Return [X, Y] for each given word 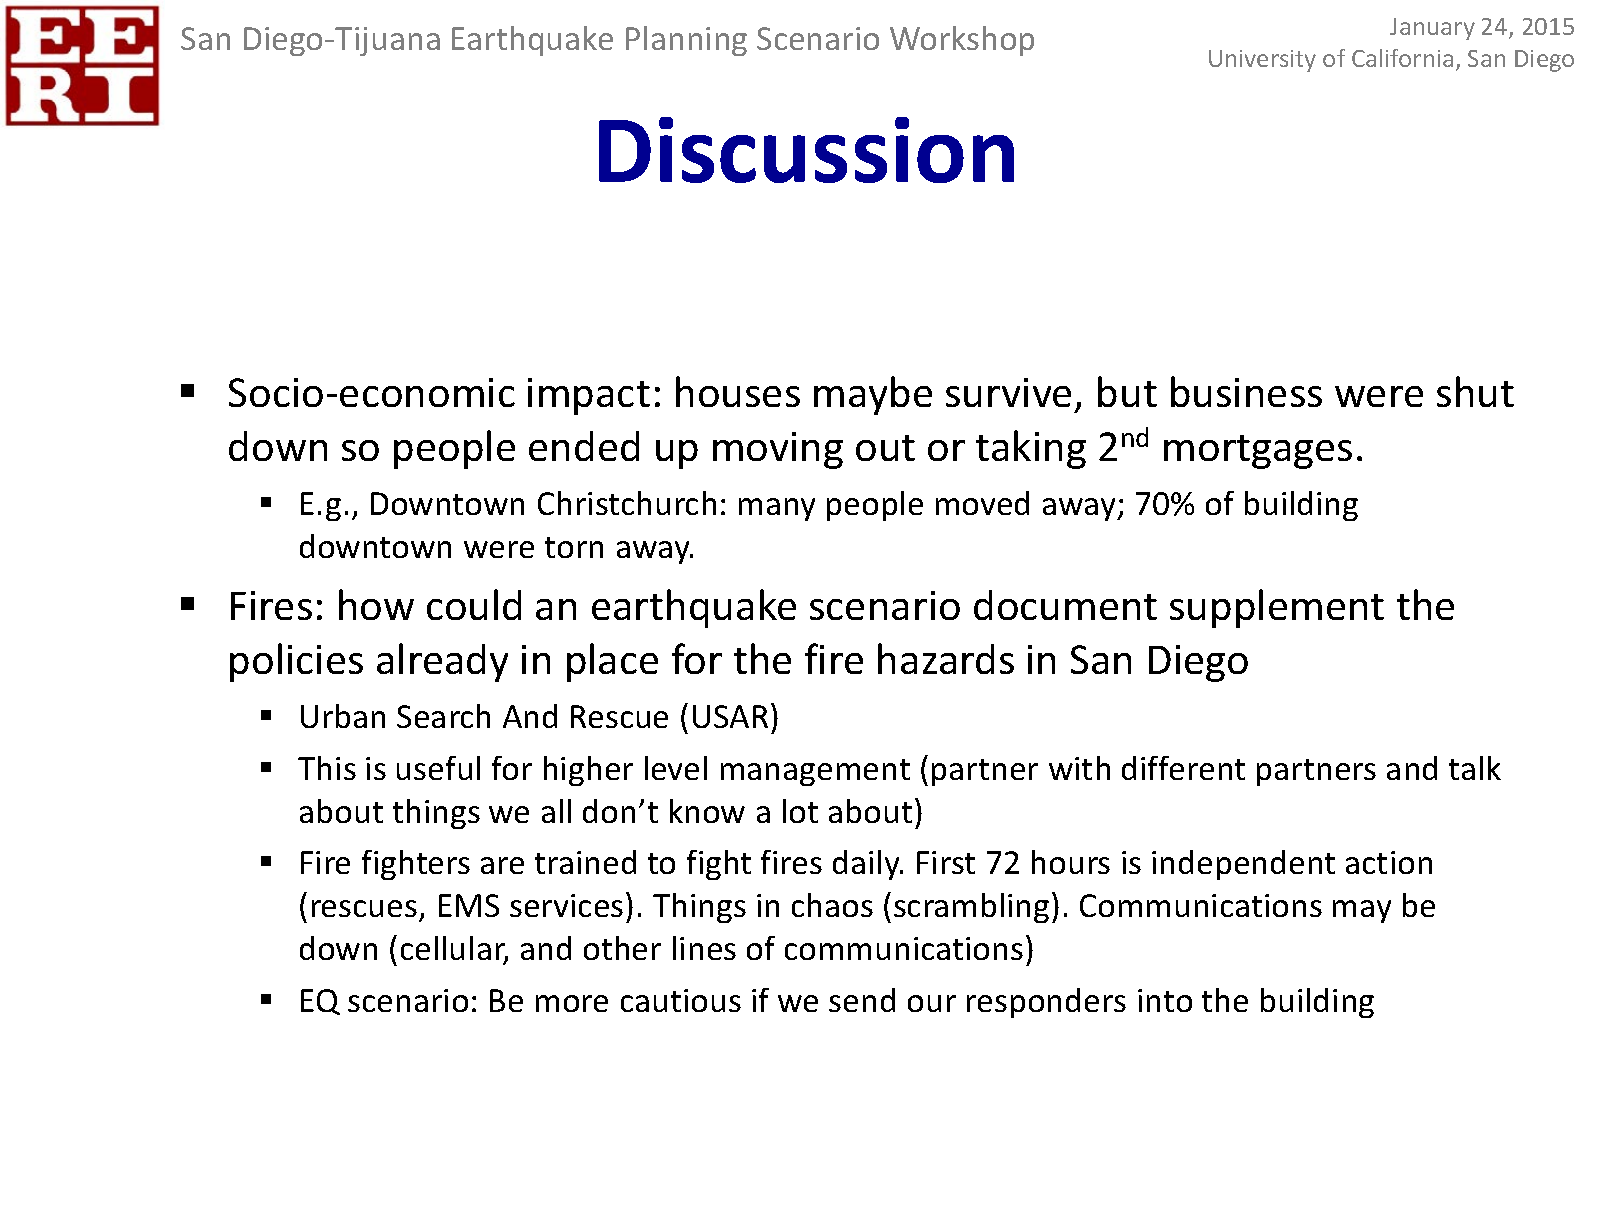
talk [1475, 768]
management [815, 772]
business [1246, 391]
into [1165, 1000]
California [1402, 58]
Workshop [962, 41]
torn [574, 547]
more [572, 1003]
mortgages [1258, 452]
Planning [686, 41]
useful [438, 768]
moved [982, 503]
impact [589, 396]
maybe [873, 395]
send [862, 1000]
